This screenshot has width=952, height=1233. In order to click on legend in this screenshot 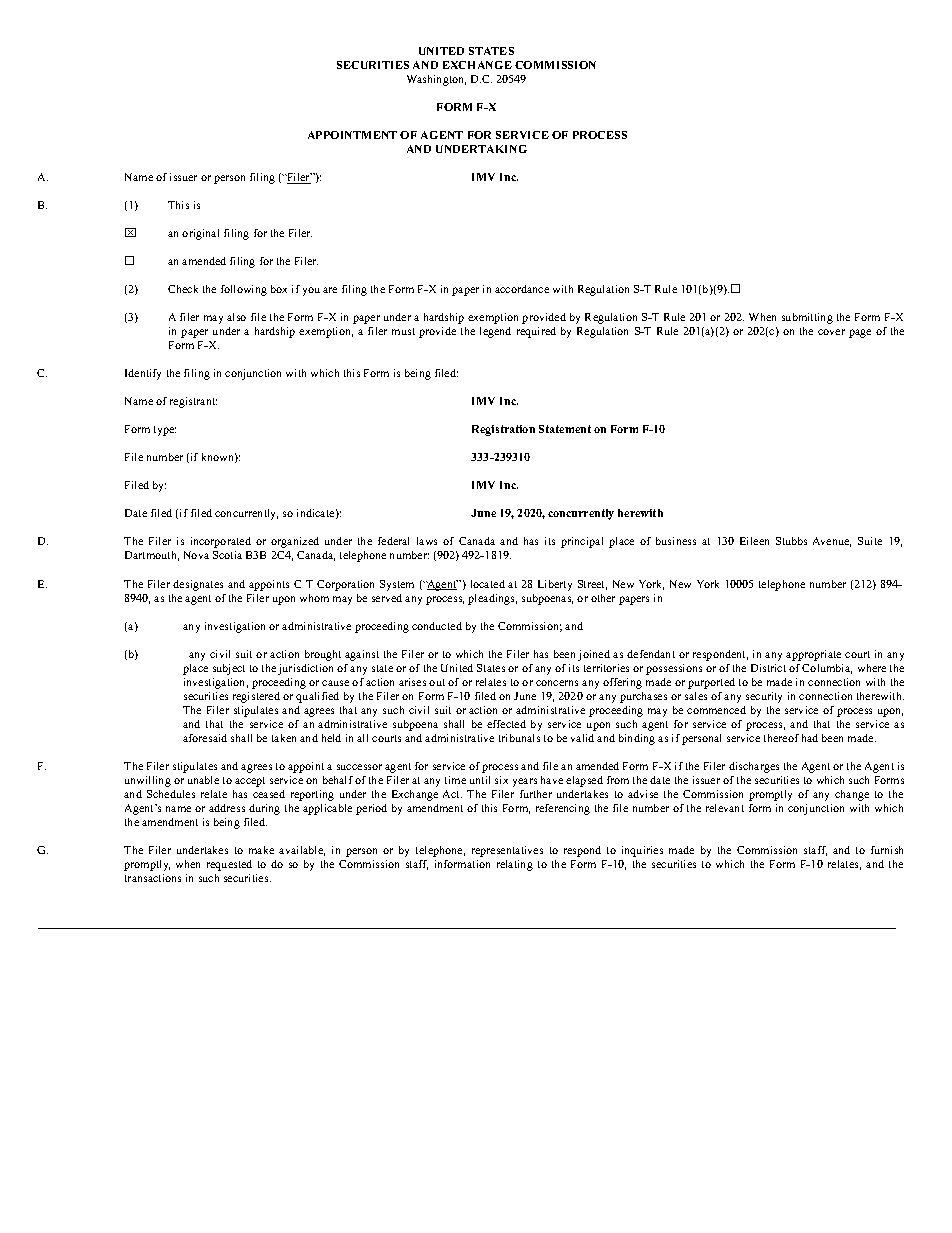, I will do `click(495, 332)`.
